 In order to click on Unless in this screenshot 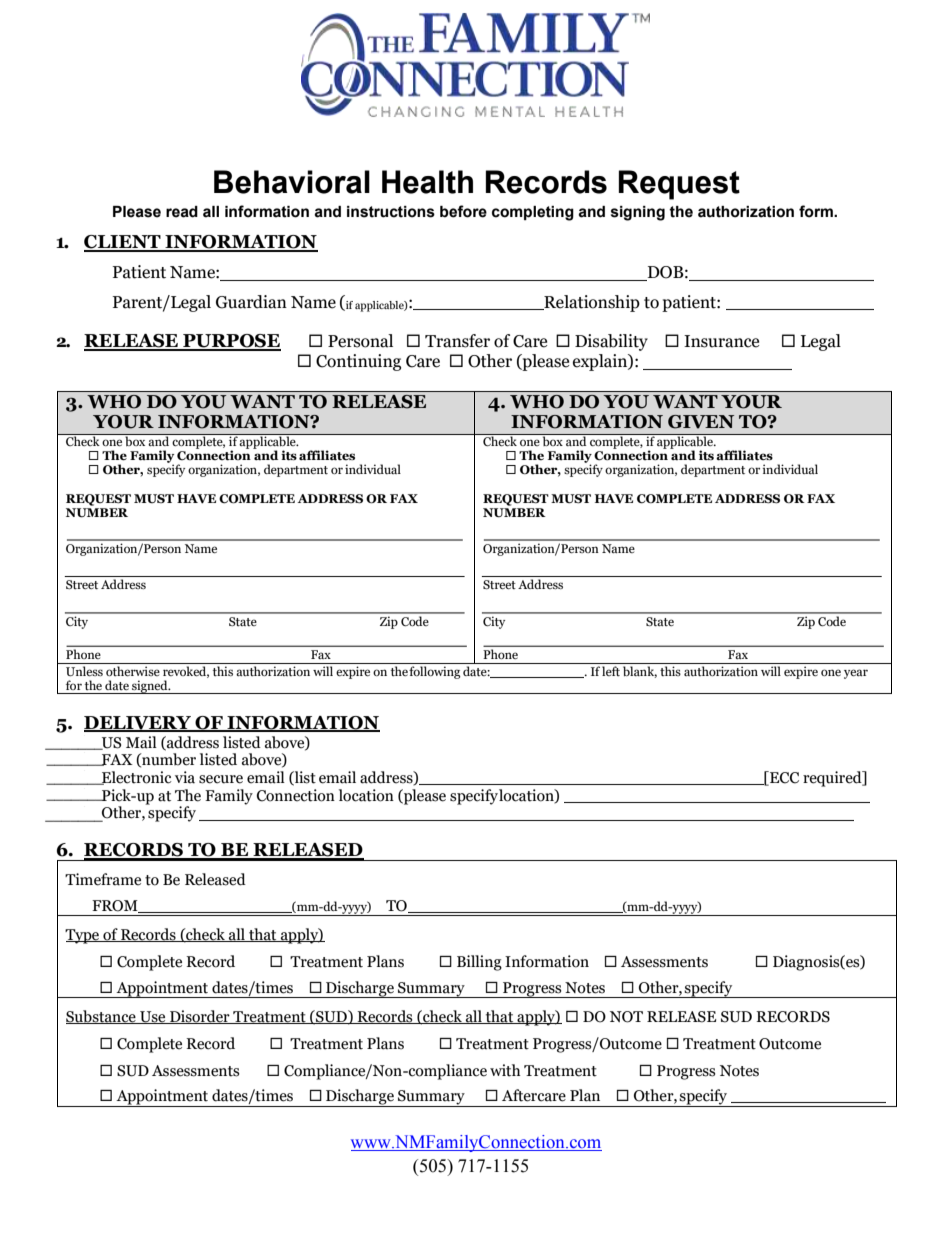, I will do `click(84, 671)`.
